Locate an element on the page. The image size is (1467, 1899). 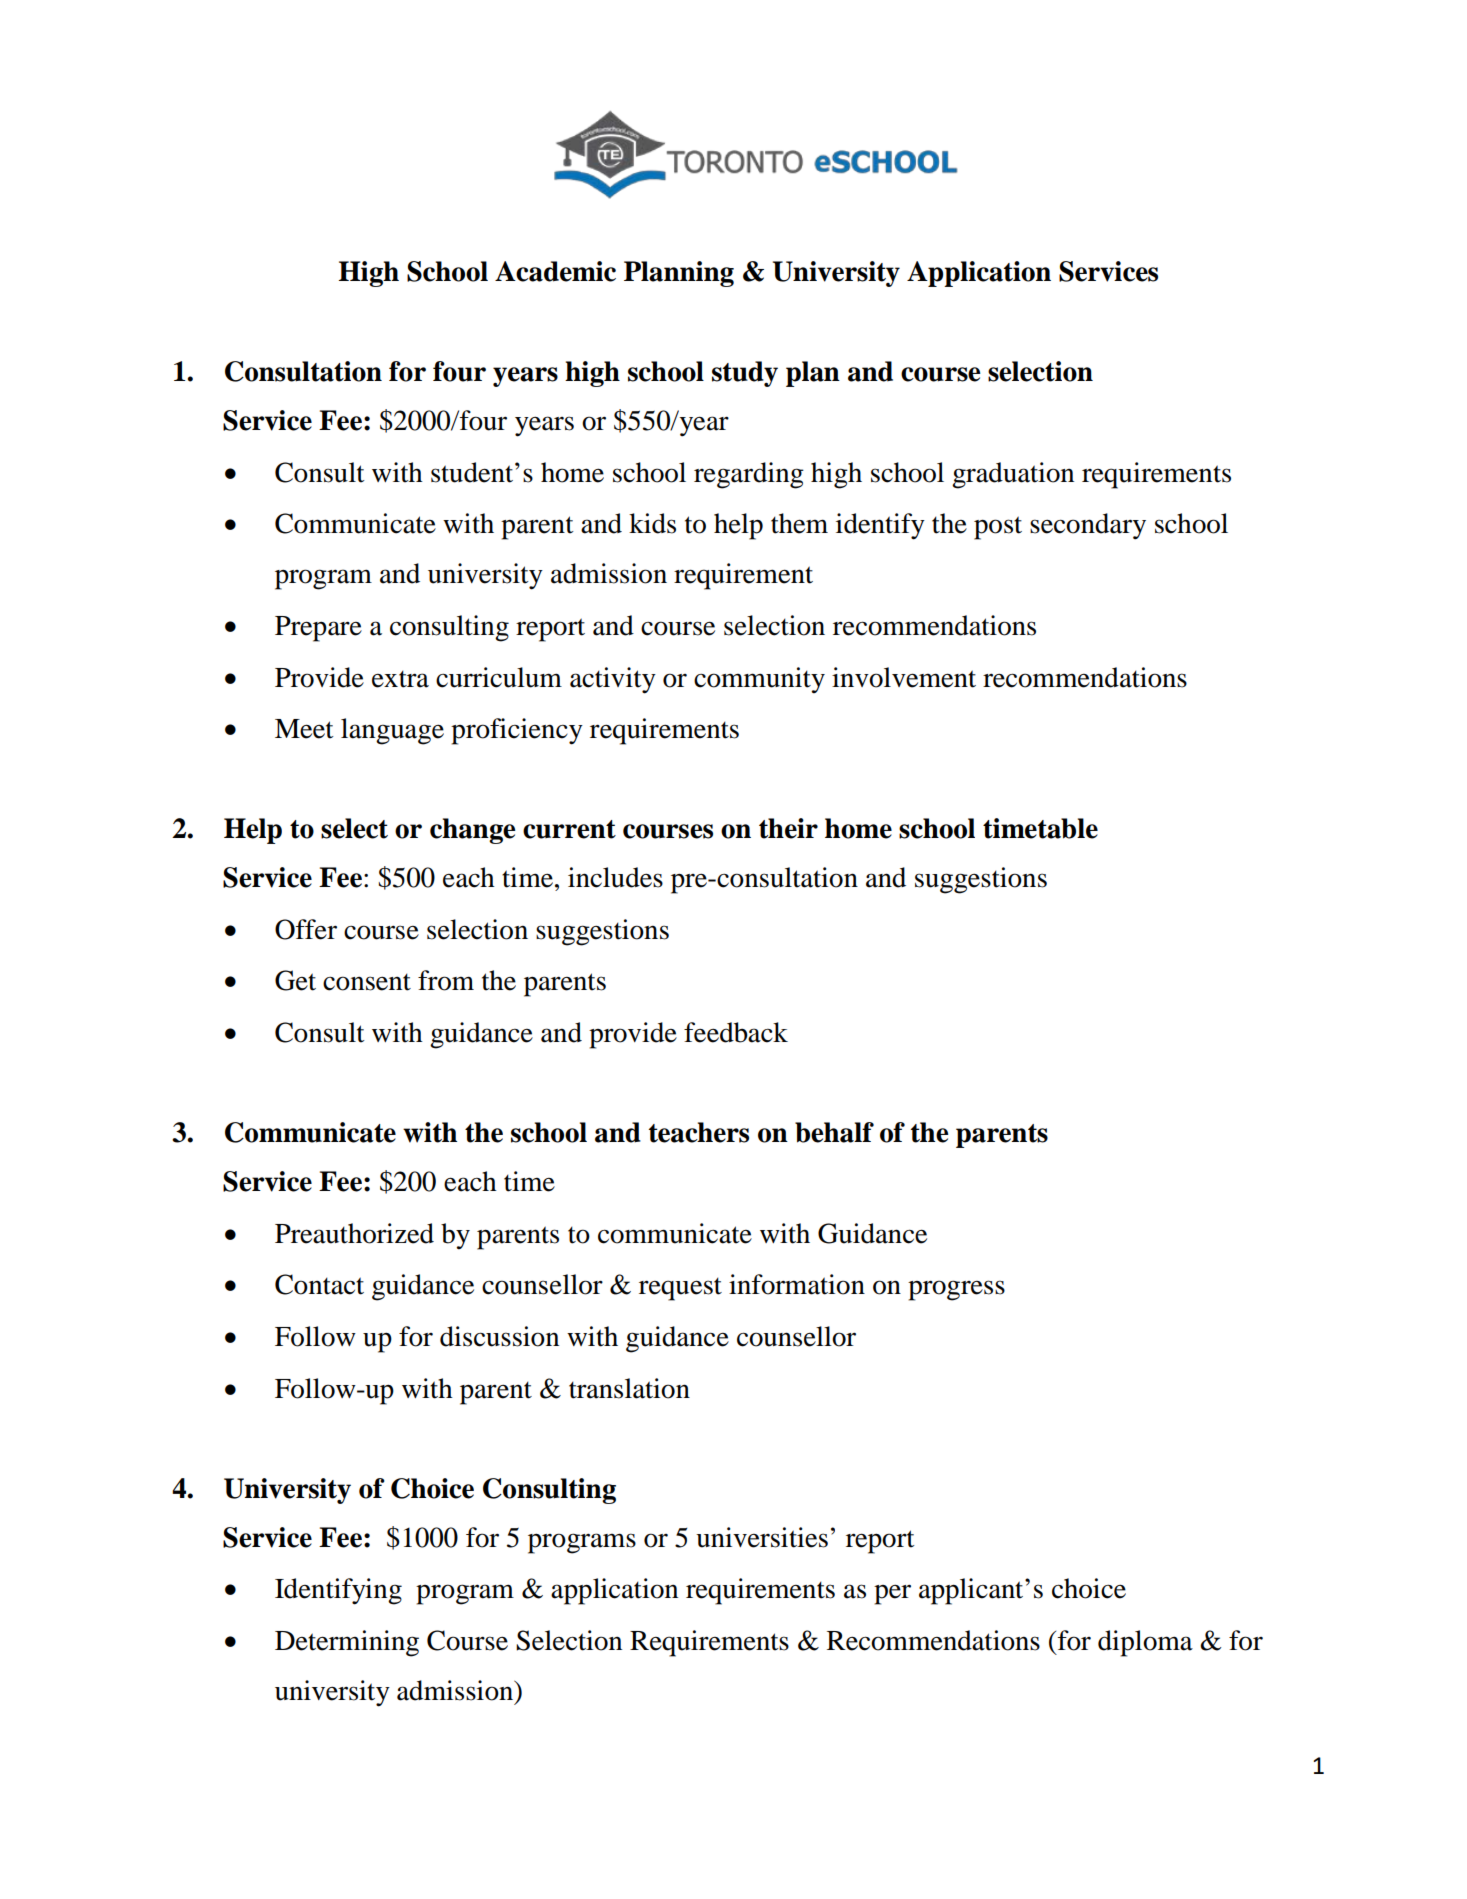
feedback is located at coordinates (736, 1032).
